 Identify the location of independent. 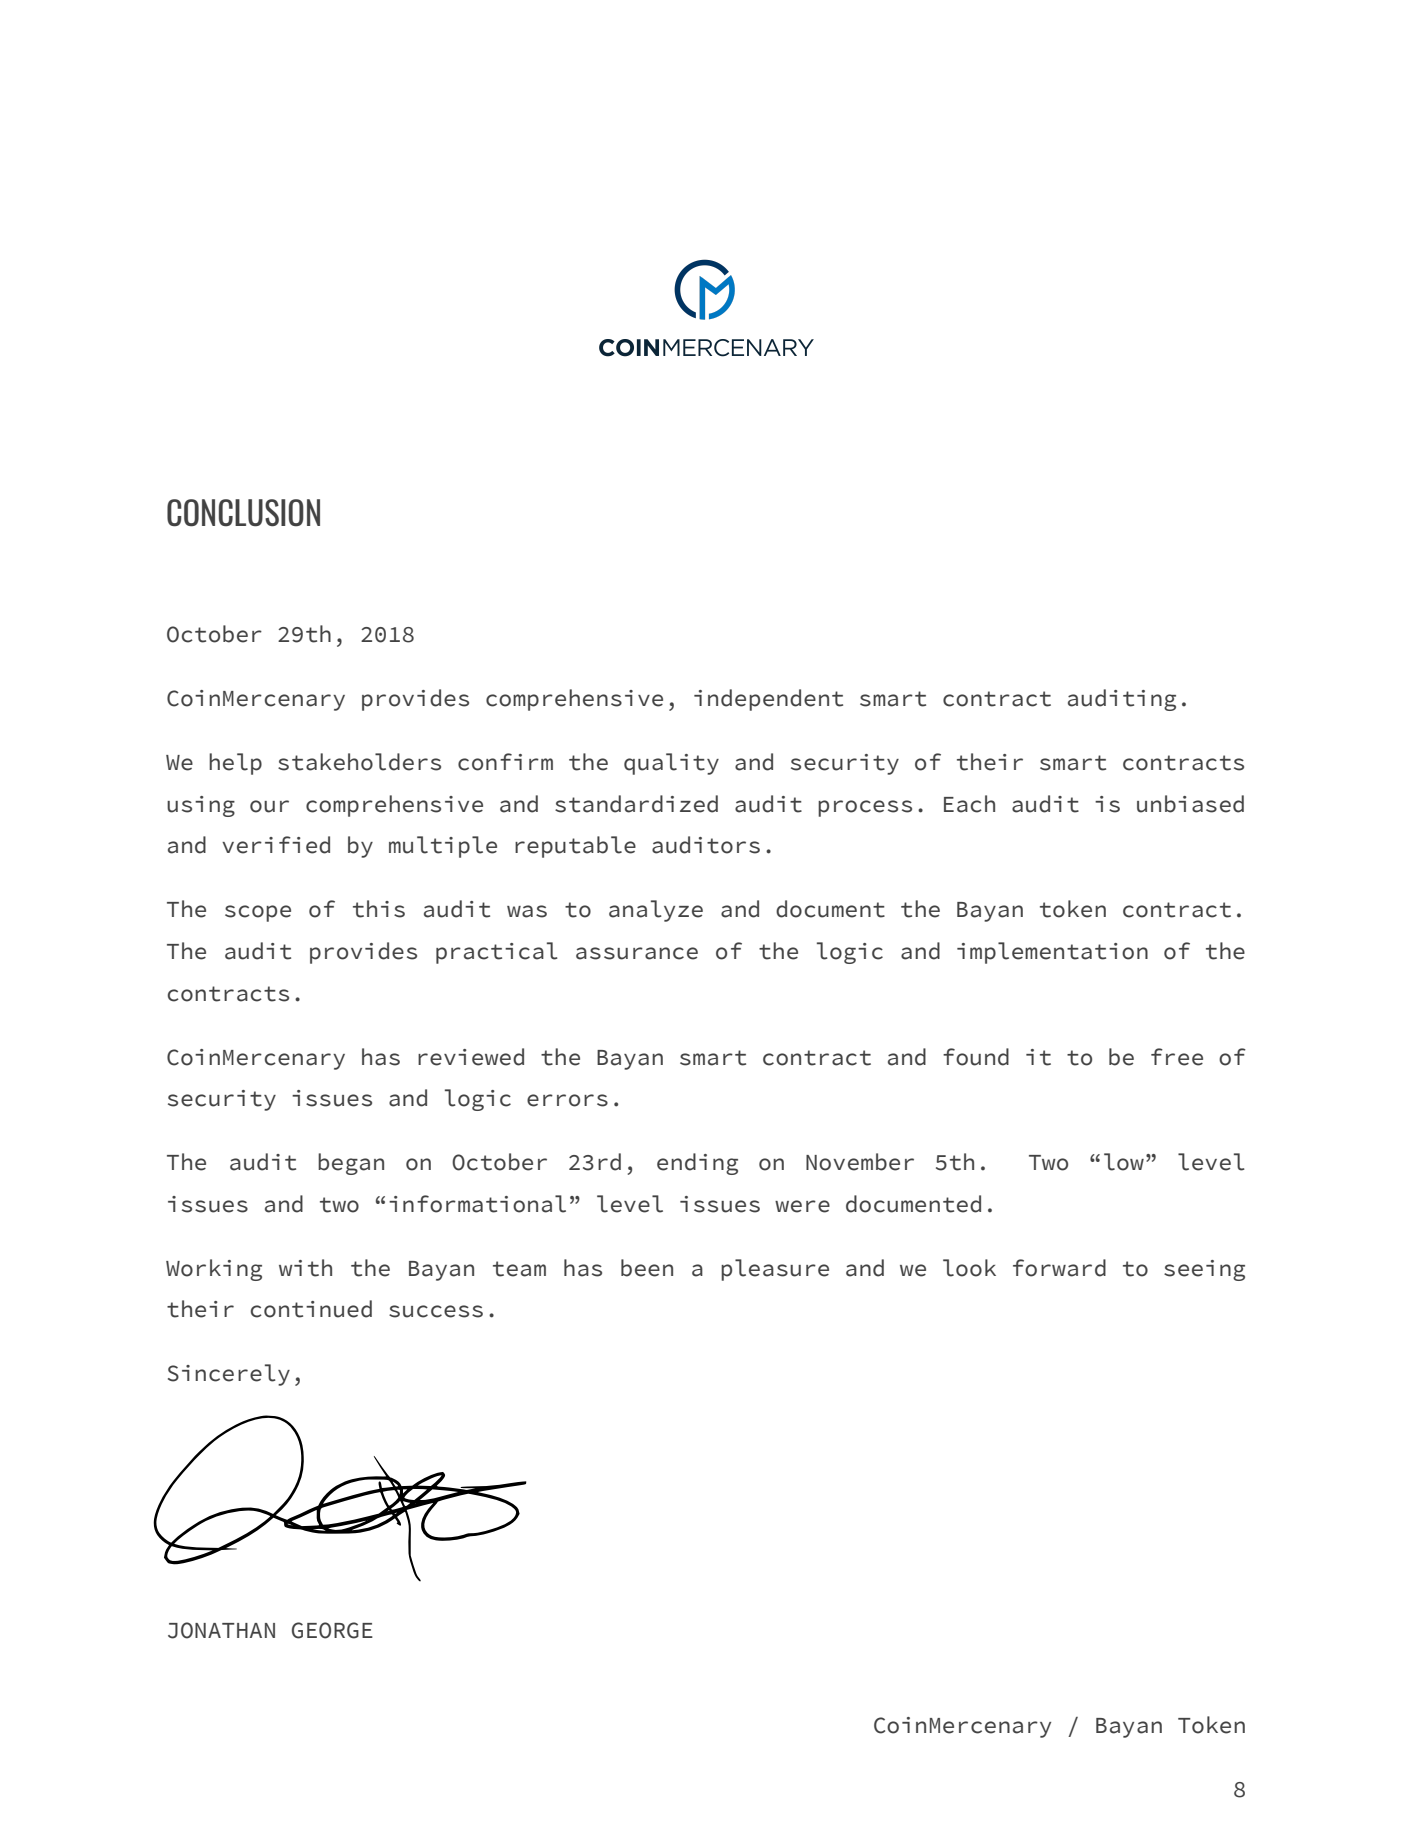
(768, 700).
